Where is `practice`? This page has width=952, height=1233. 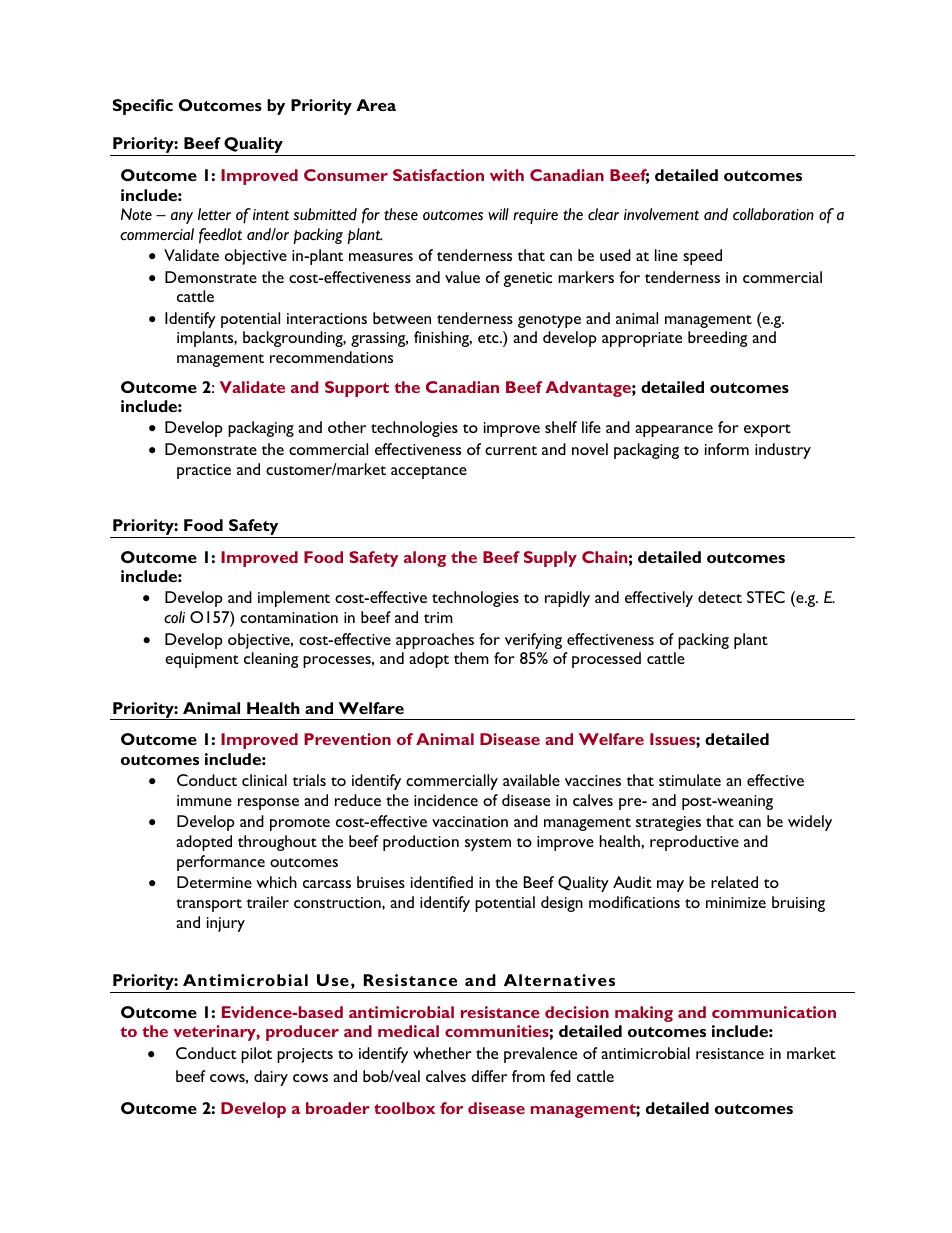 practice is located at coordinates (204, 471).
